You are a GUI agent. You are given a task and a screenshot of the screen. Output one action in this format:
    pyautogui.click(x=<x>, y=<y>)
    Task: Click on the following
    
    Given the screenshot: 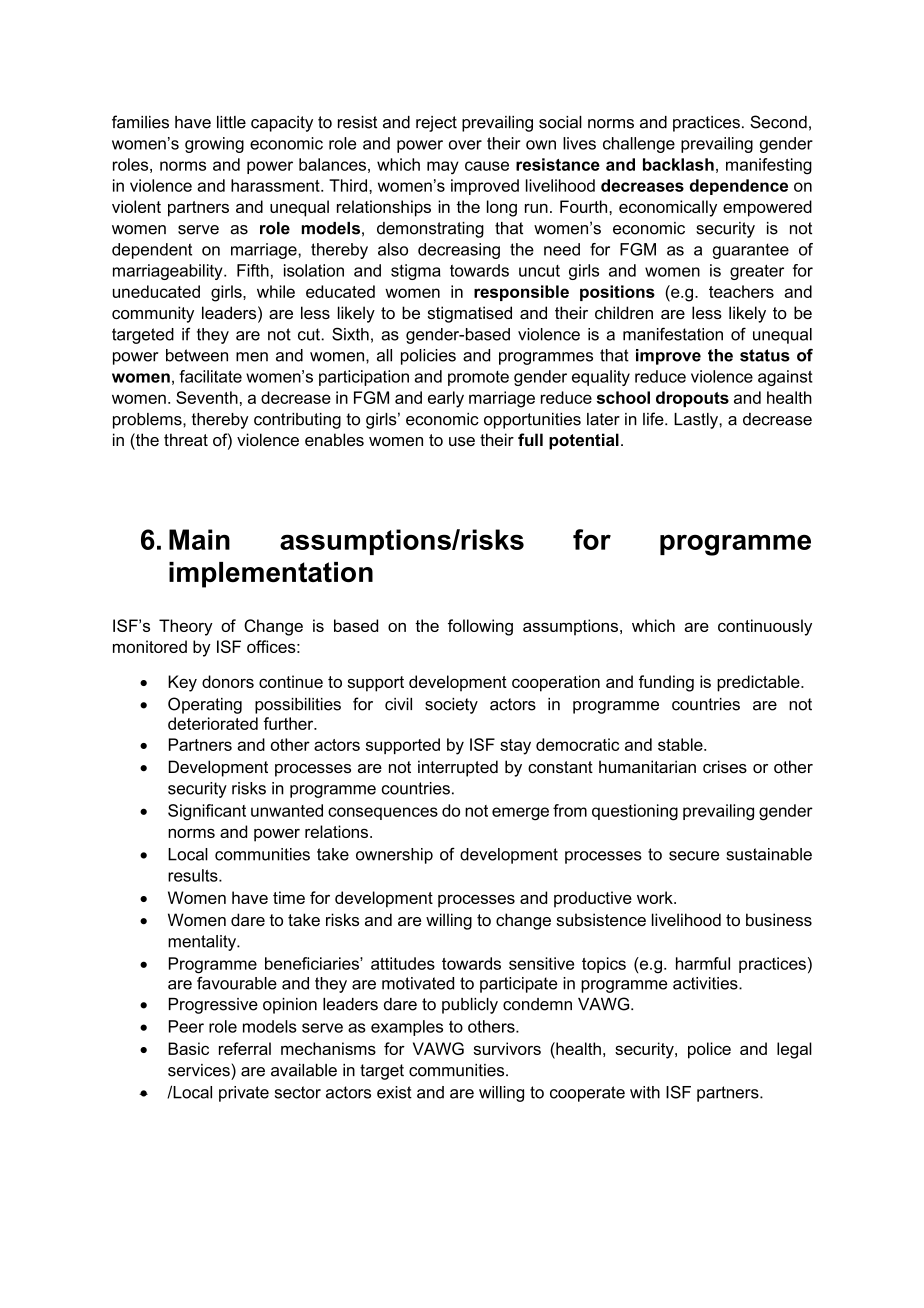 What is the action you would take?
    pyautogui.click(x=480, y=627)
